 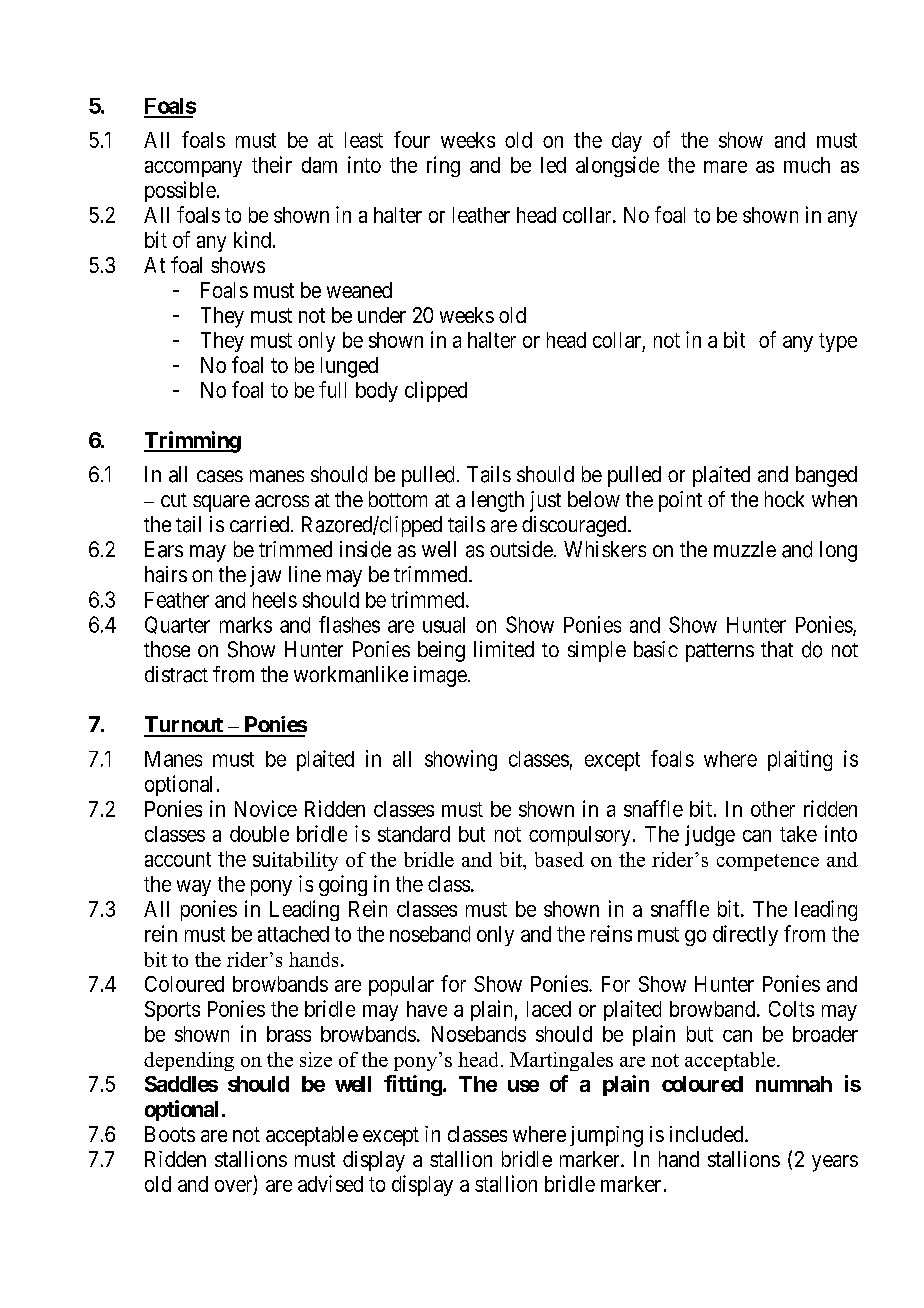 I want to click on square, so click(x=221, y=503).
